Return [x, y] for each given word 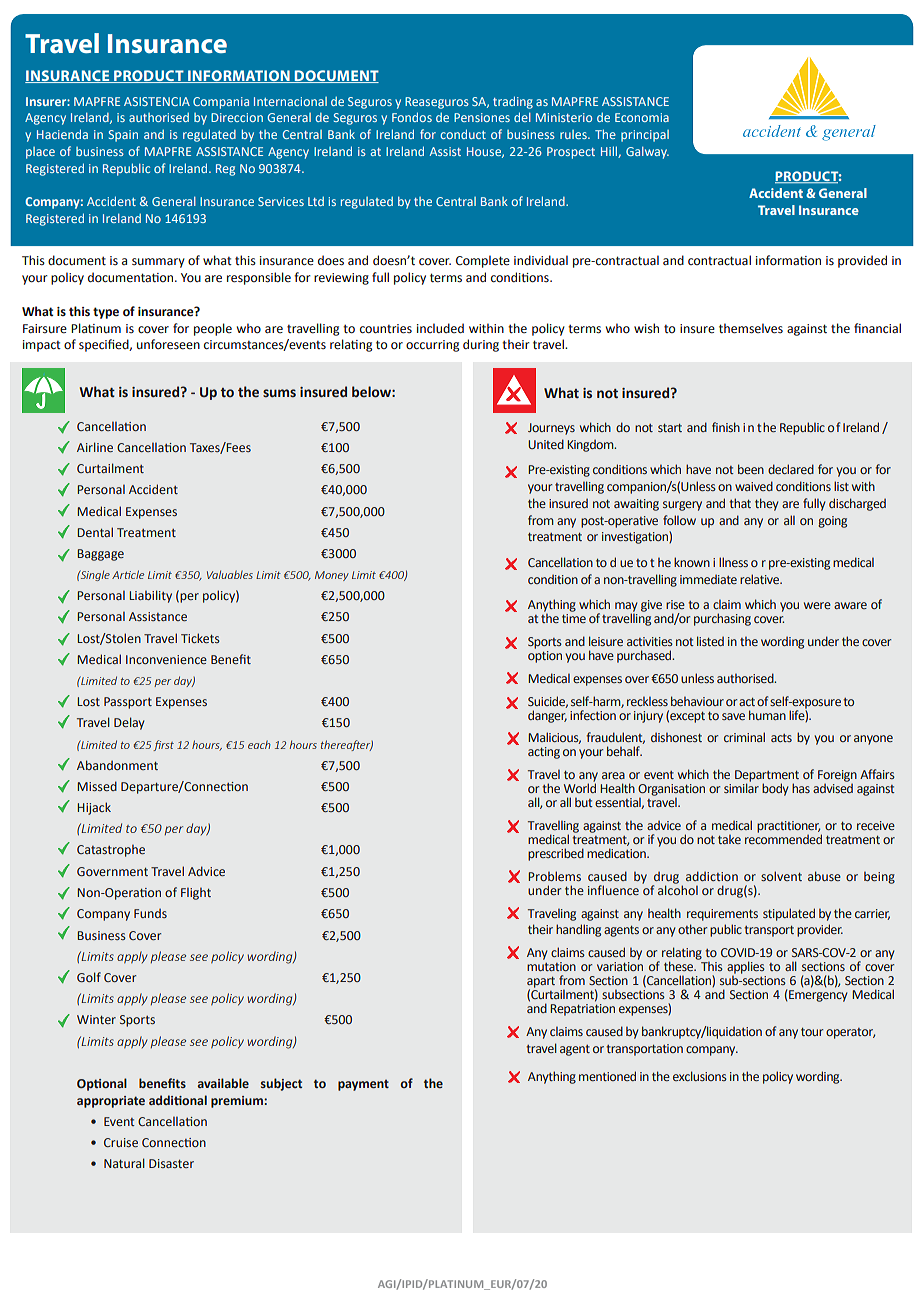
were [817, 605]
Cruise [121, 1142]
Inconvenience [166, 659]
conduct [463, 134]
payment [363, 1085]
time [574, 618]
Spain [123, 136]
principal [645, 136]
